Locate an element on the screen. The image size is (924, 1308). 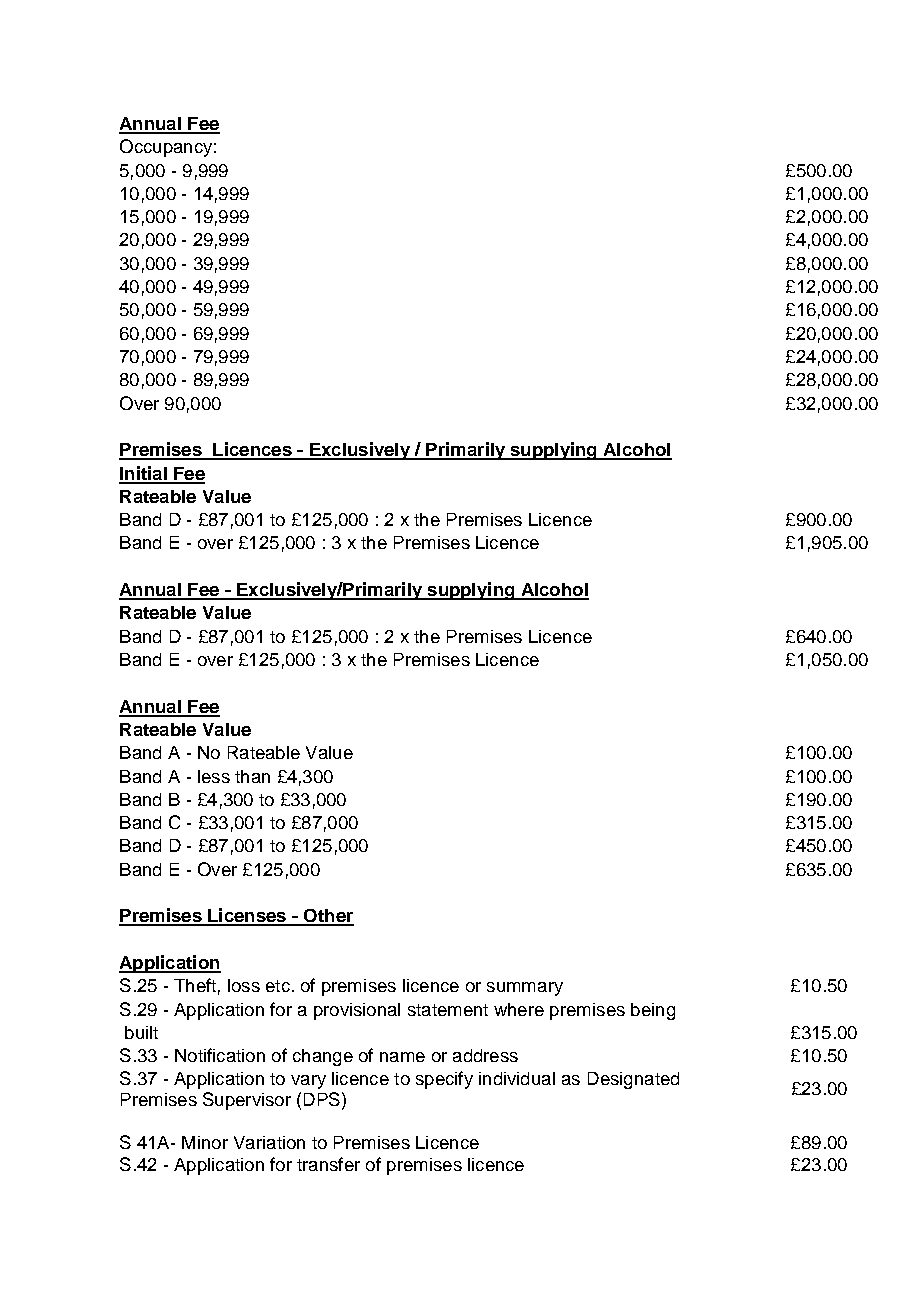
provisional is located at coordinates (357, 1011).
